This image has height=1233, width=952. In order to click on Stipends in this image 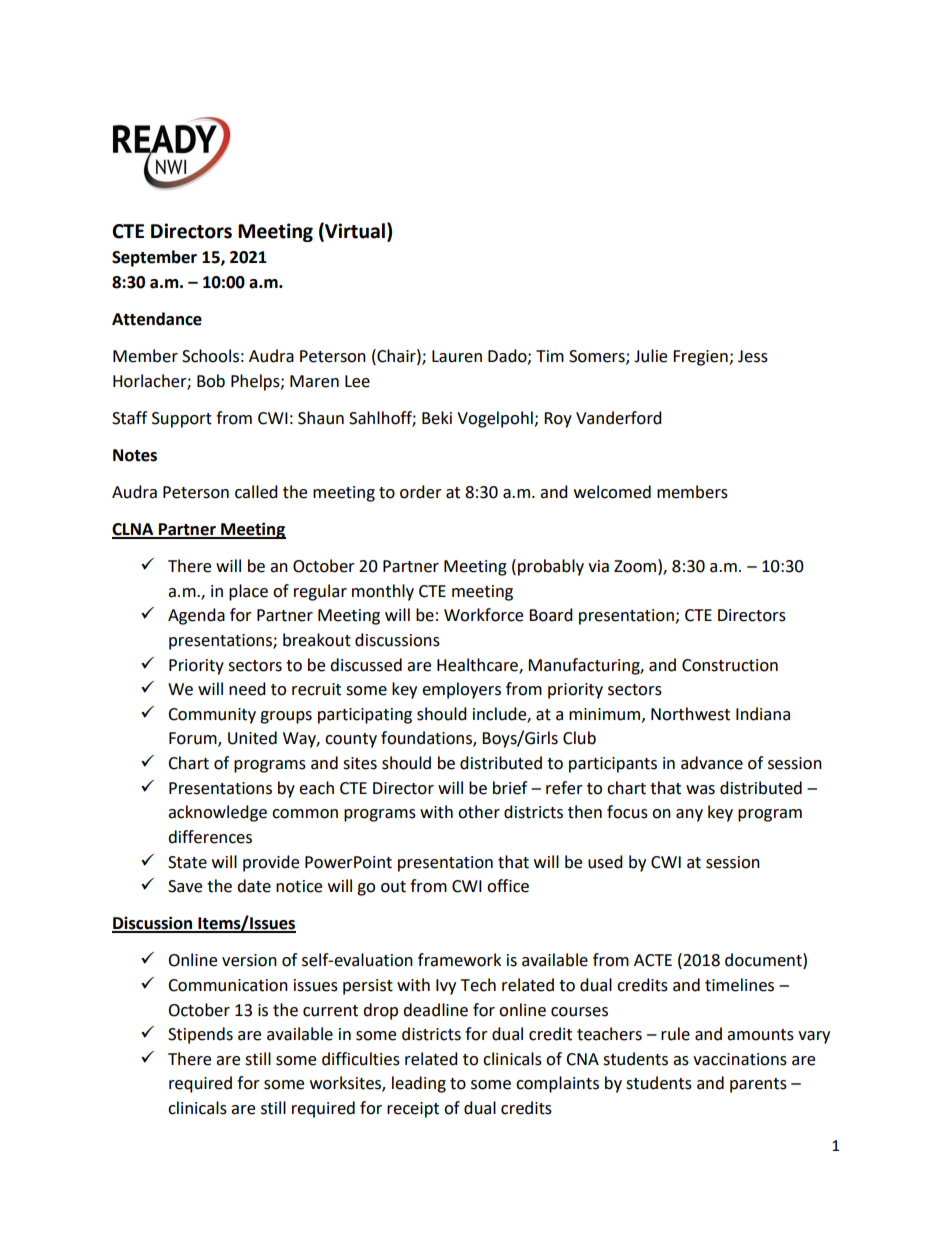, I will do `click(200, 1035)`.
